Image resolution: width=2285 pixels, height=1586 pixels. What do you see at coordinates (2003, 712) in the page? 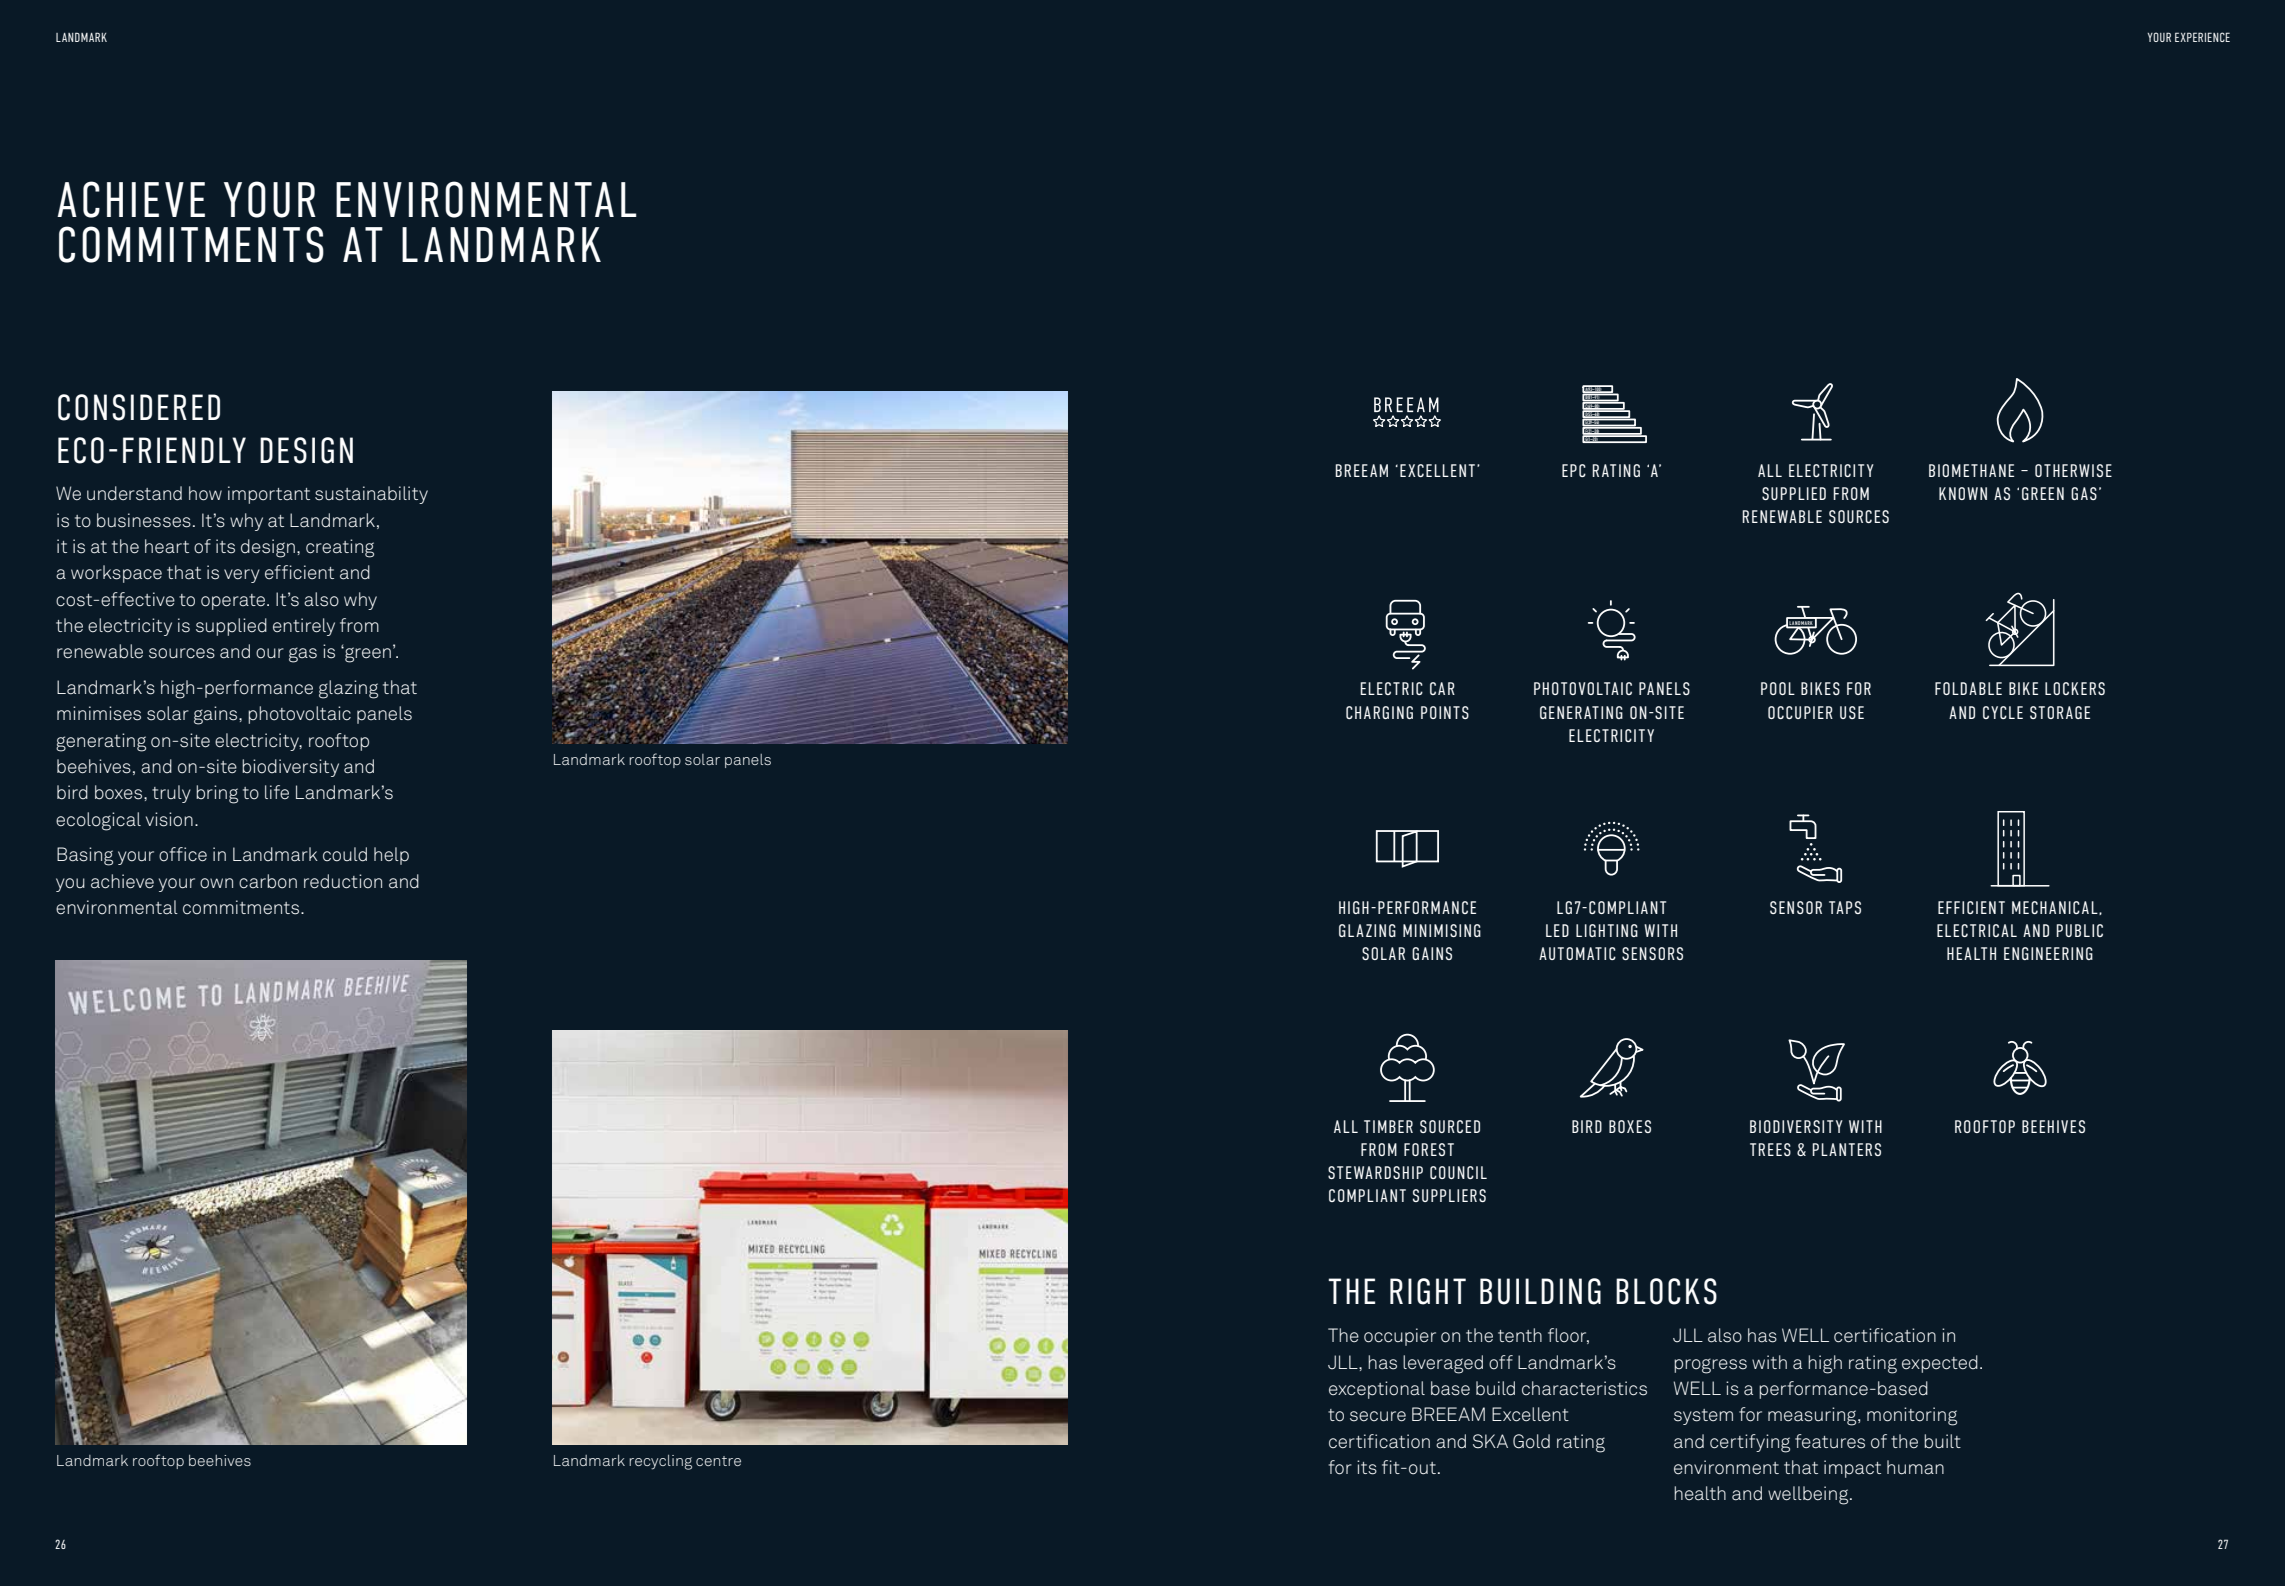
I see `CYCLE` at bounding box center [2003, 712].
